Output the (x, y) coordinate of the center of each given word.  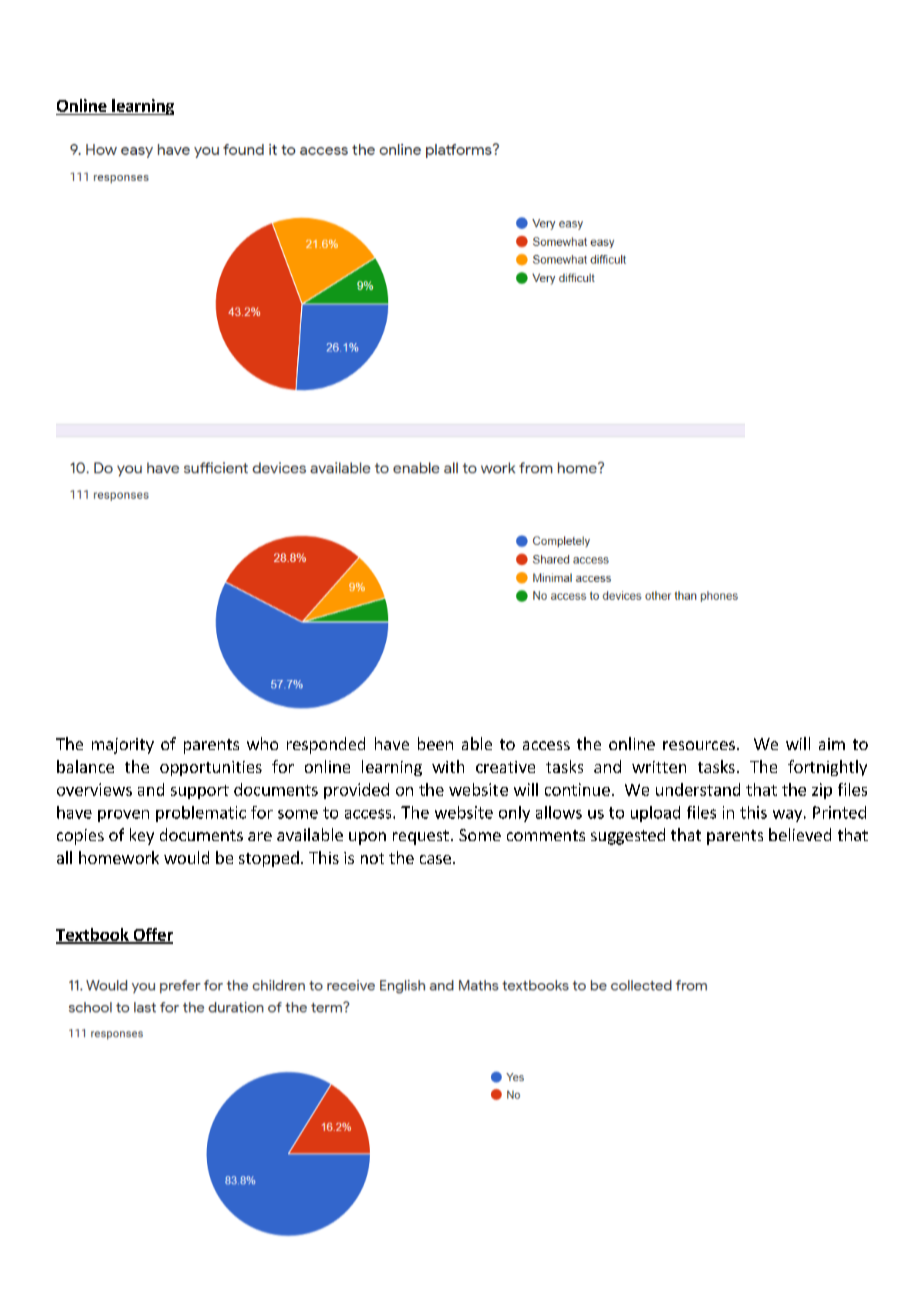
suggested (628, 836)
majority (123, 746)
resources (699, 745)
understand (698, 789)
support (200, 792)
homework (119, 857)
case (435, 859)
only (514, 814)
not (372, 858)
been (435, 743)
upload (655, 814)
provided (356, 791)
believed (800, 834)
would (186, 857)
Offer (152, 935)
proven (123, 816)
